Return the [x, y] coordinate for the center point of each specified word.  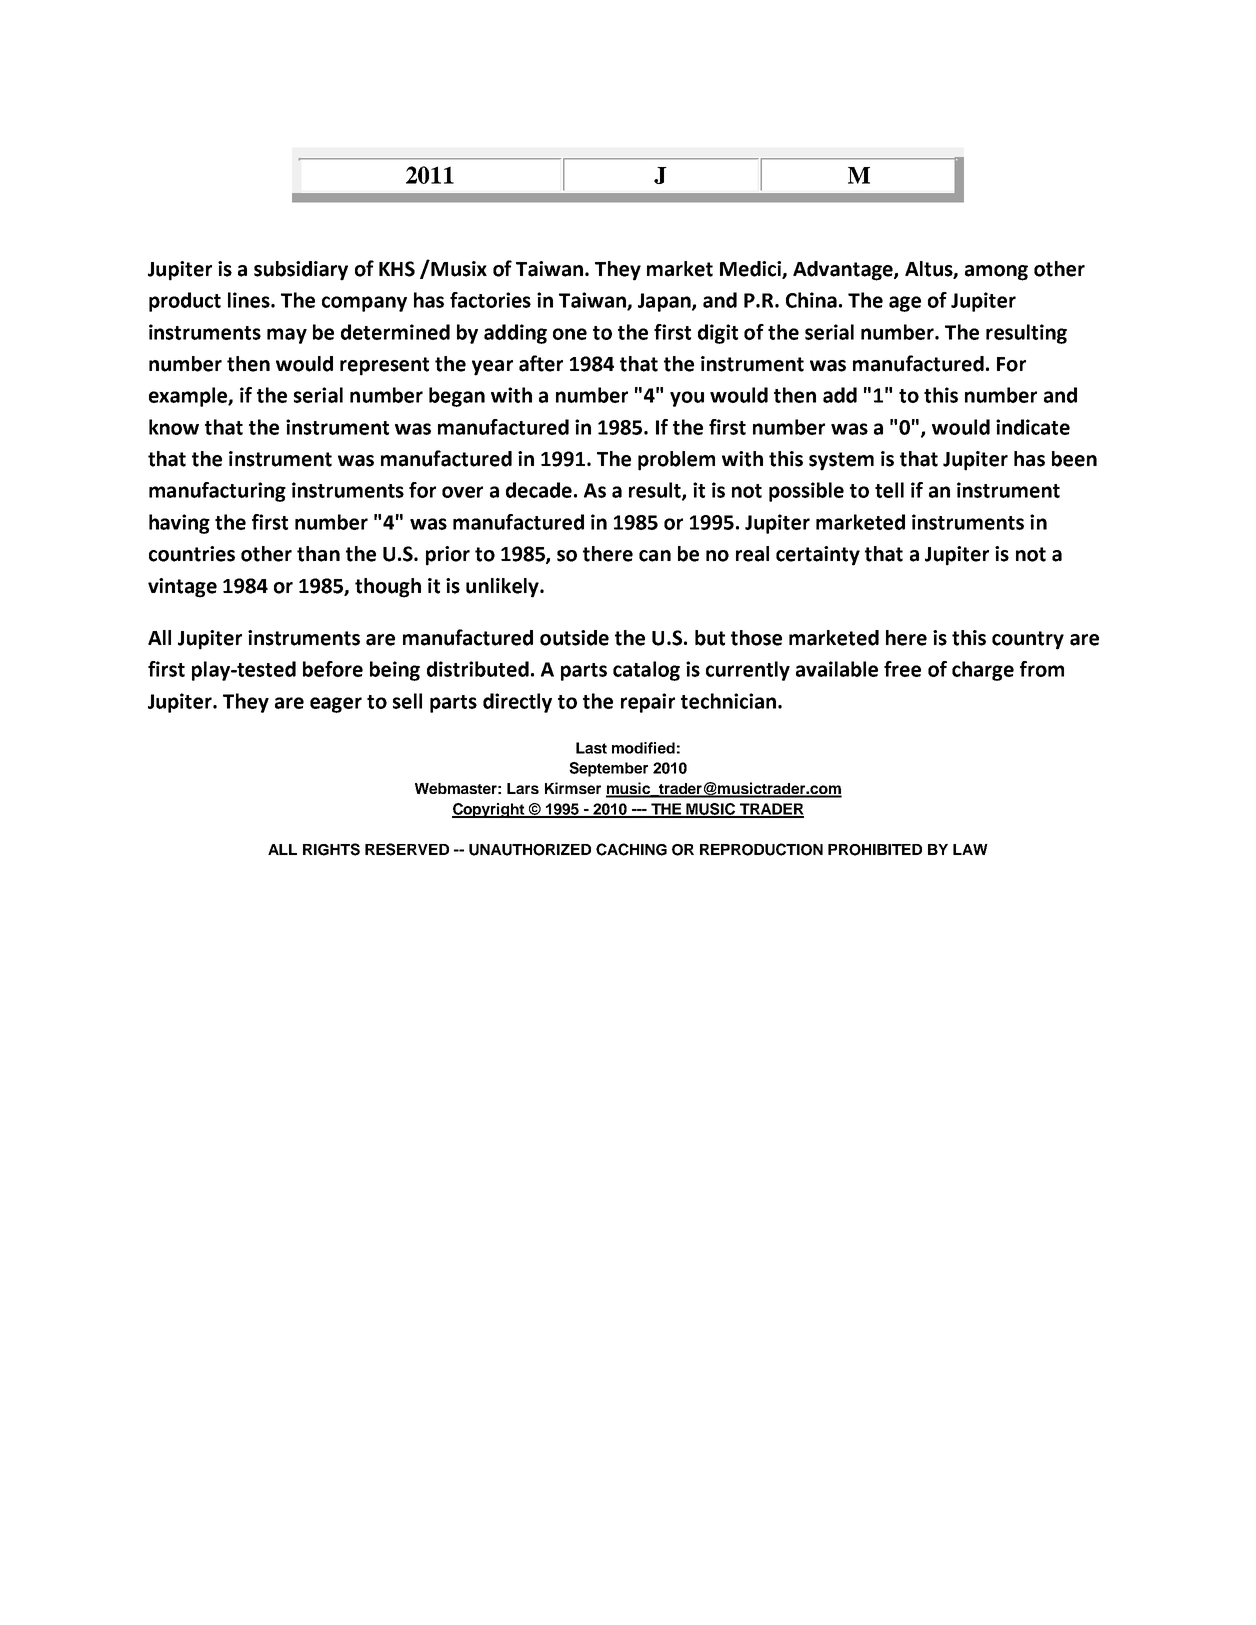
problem [676, 461]
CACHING [631, 849]
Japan [665, 302]
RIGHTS [331, 849]
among [996, 273]
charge [983, 671]
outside [574, 638]
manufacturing [217, 492]
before [333, 669]
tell [889, 490]
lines [250, 300]
